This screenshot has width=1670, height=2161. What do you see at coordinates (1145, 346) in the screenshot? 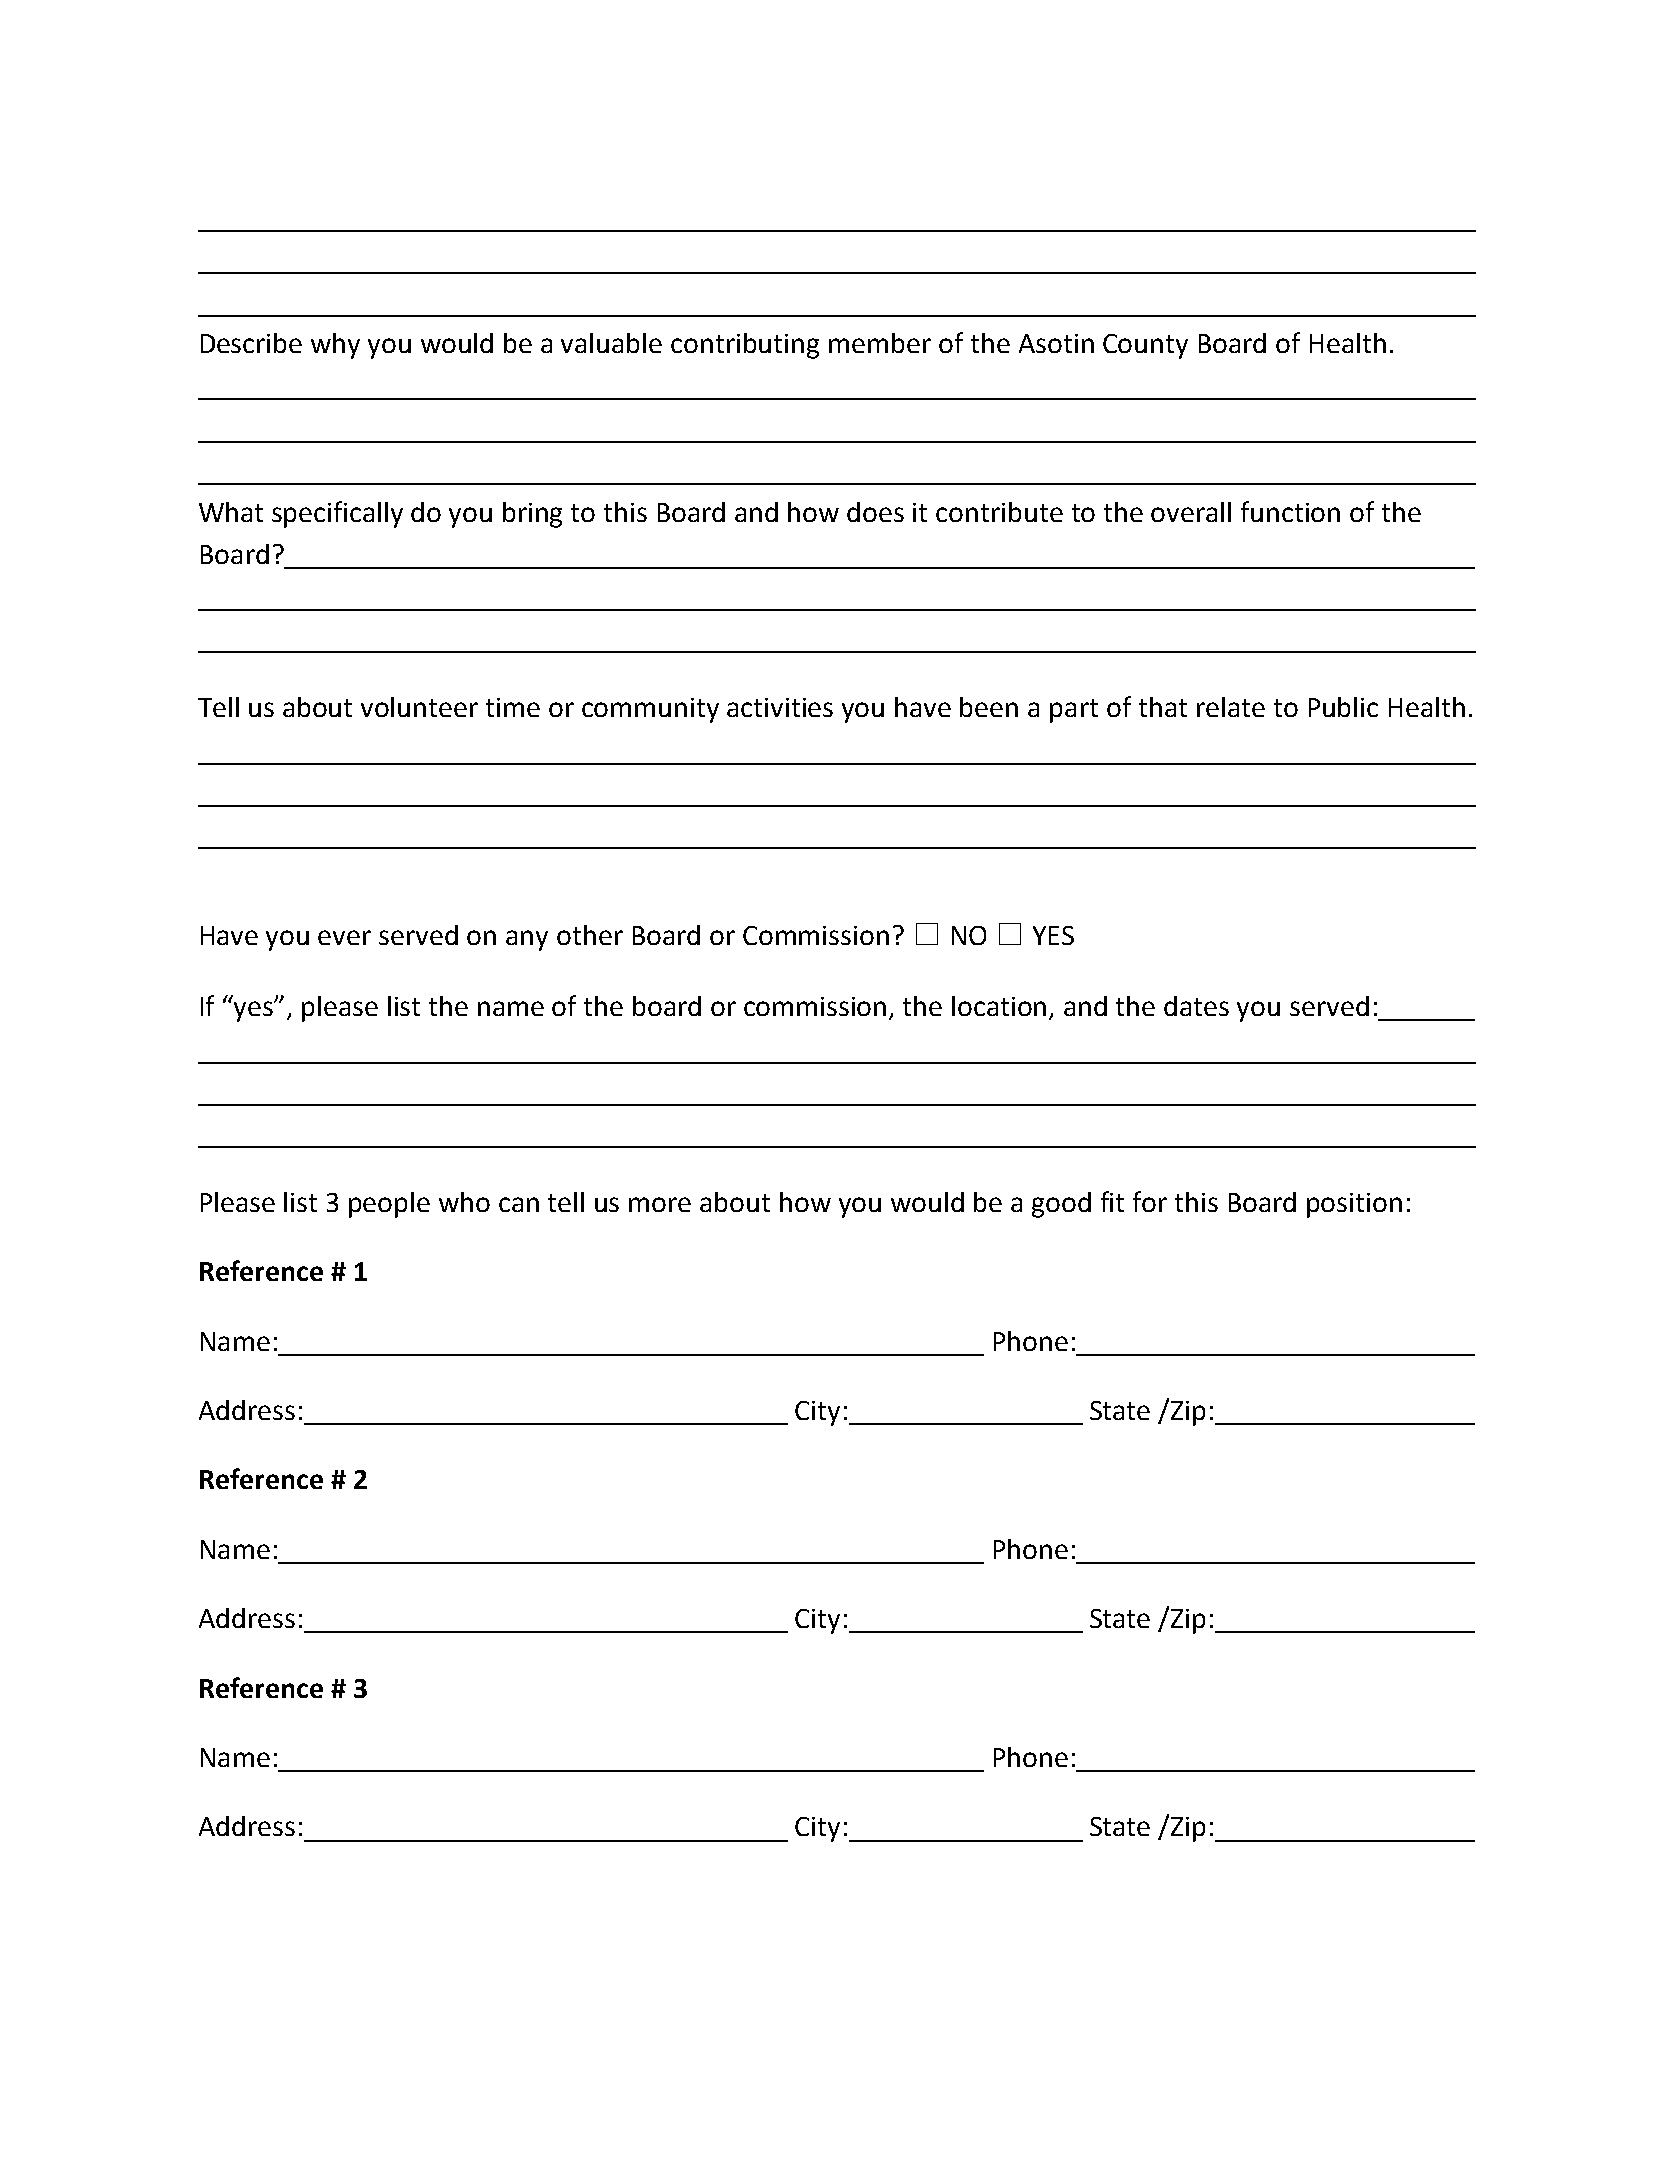
I see `County` at bounding box center [1145, 346].
